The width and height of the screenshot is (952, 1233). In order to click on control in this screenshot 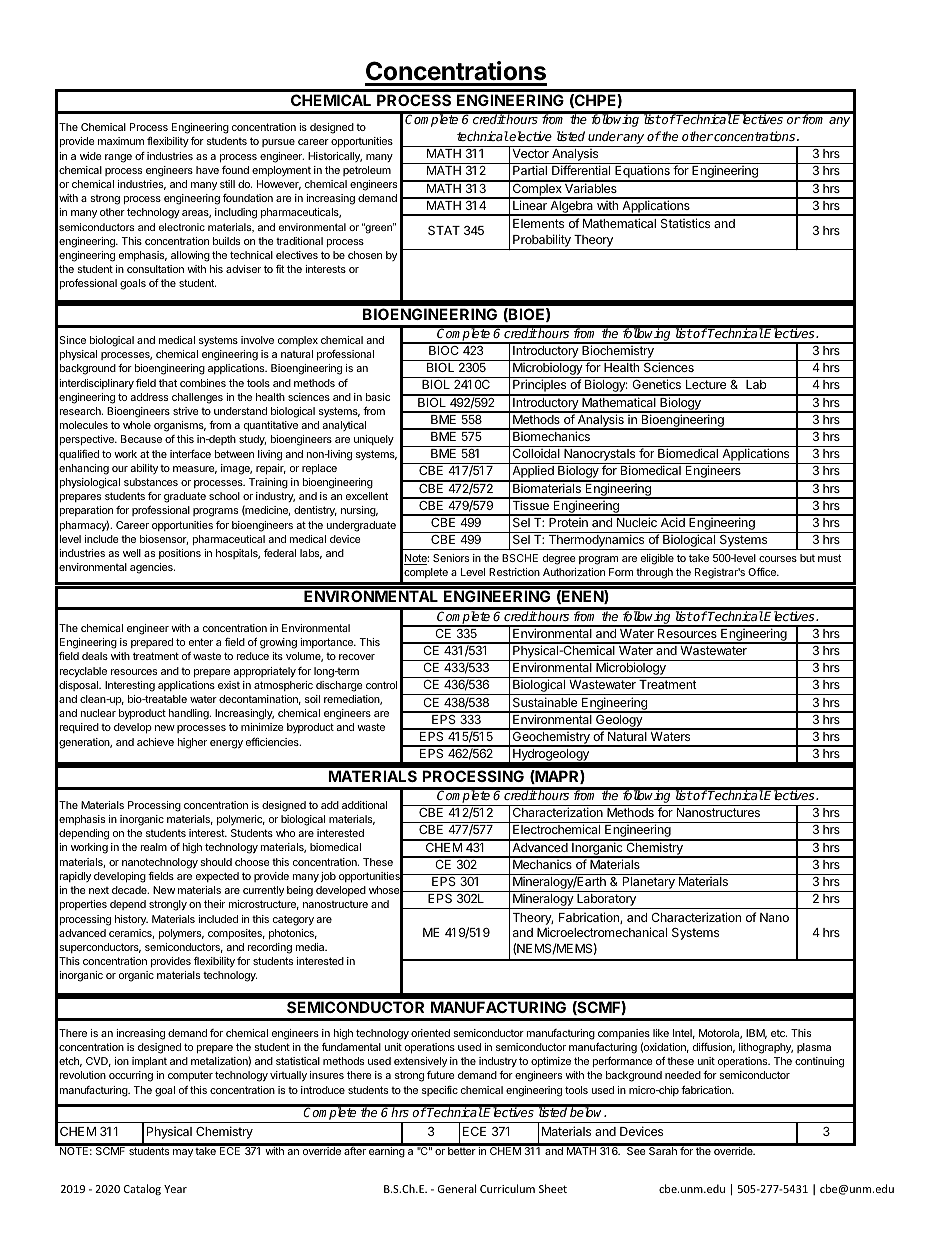, I will do `click(381, 685)`.
